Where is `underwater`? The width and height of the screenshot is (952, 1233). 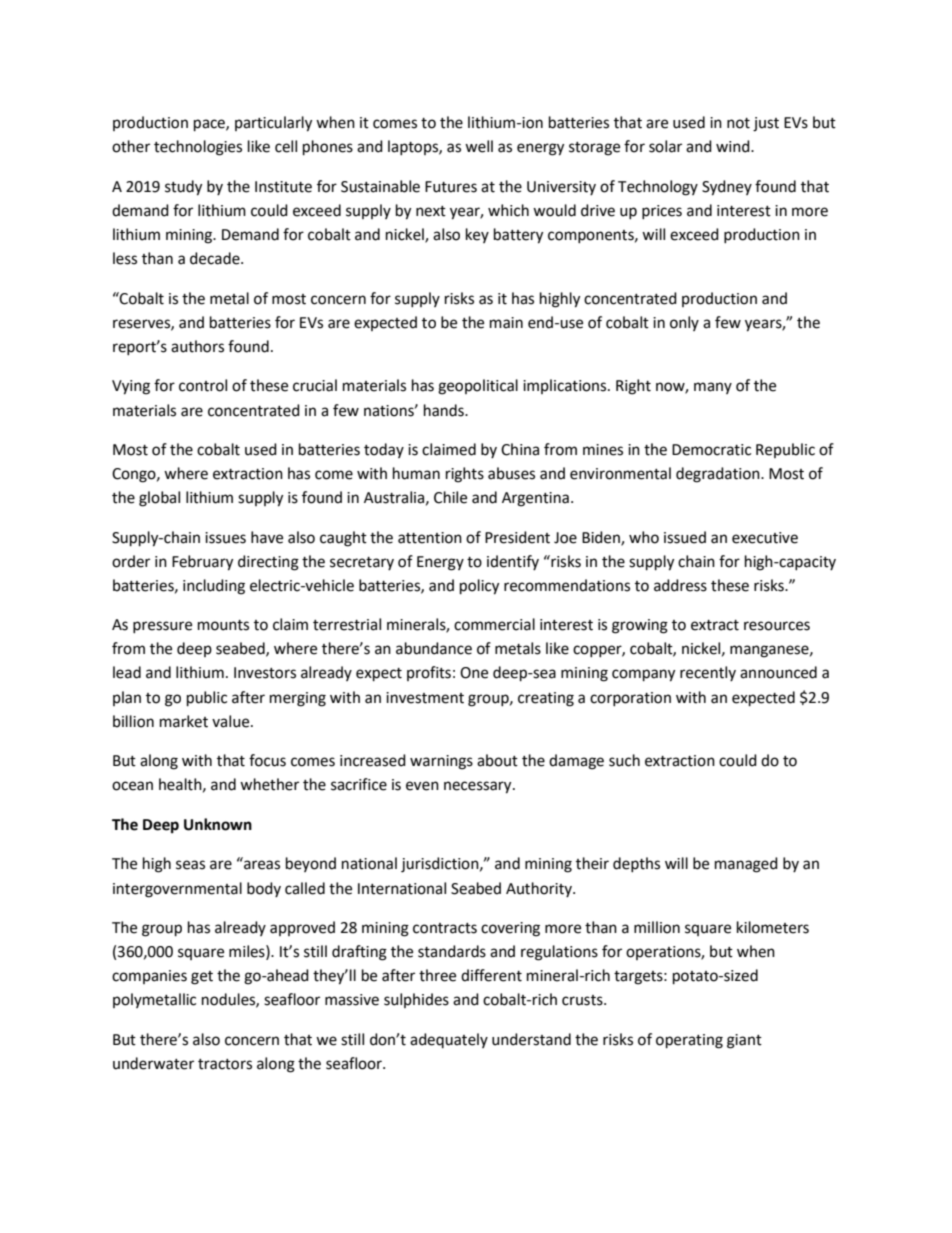
underwater is located at coordinates (153, 1063).
